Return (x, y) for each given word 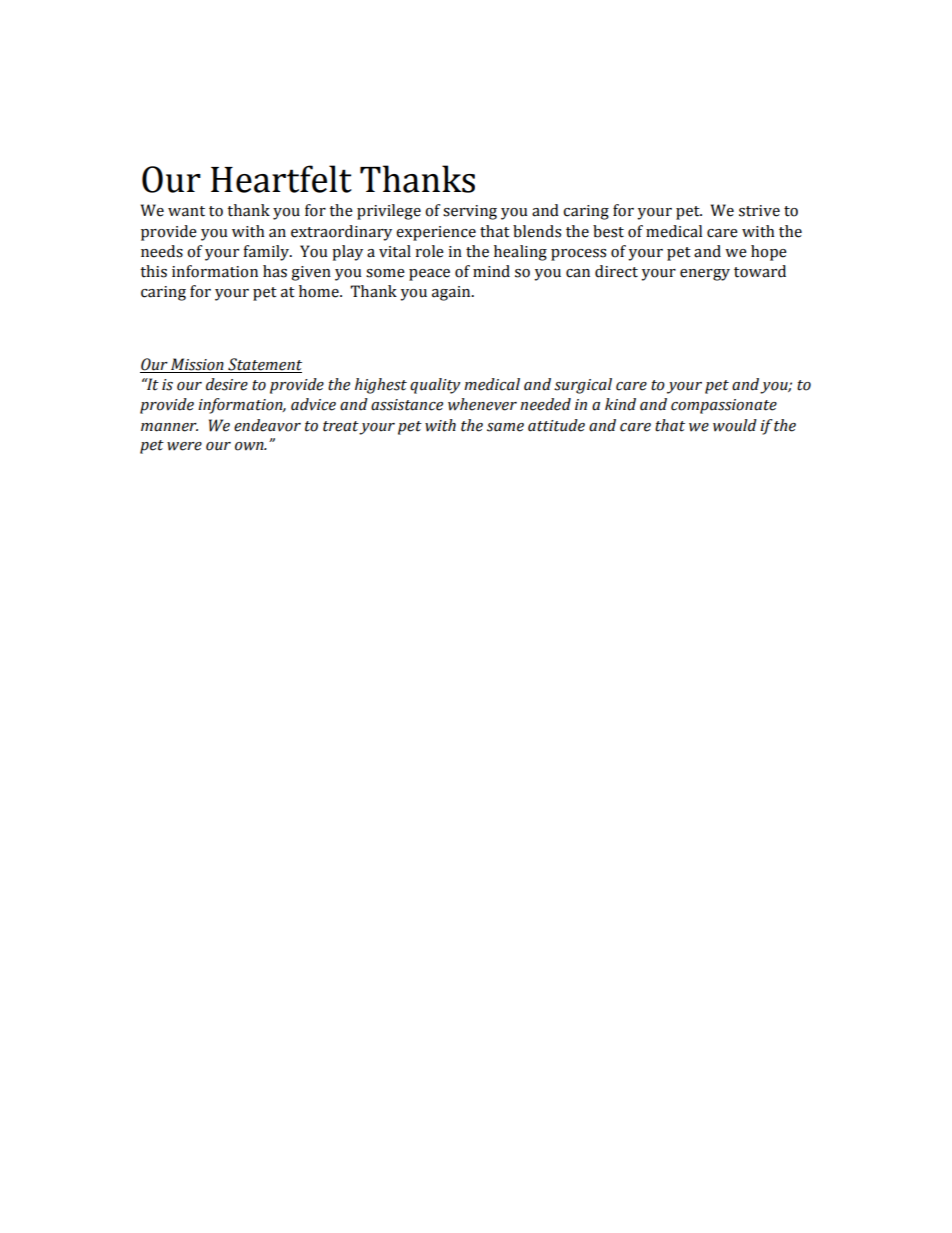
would (735, 425)
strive (759, 211)
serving (470, 212)
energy (705, 275)
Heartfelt (281, 179)
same (505, 427)
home (320, 291)
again (452, 293)
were (184, 446)
